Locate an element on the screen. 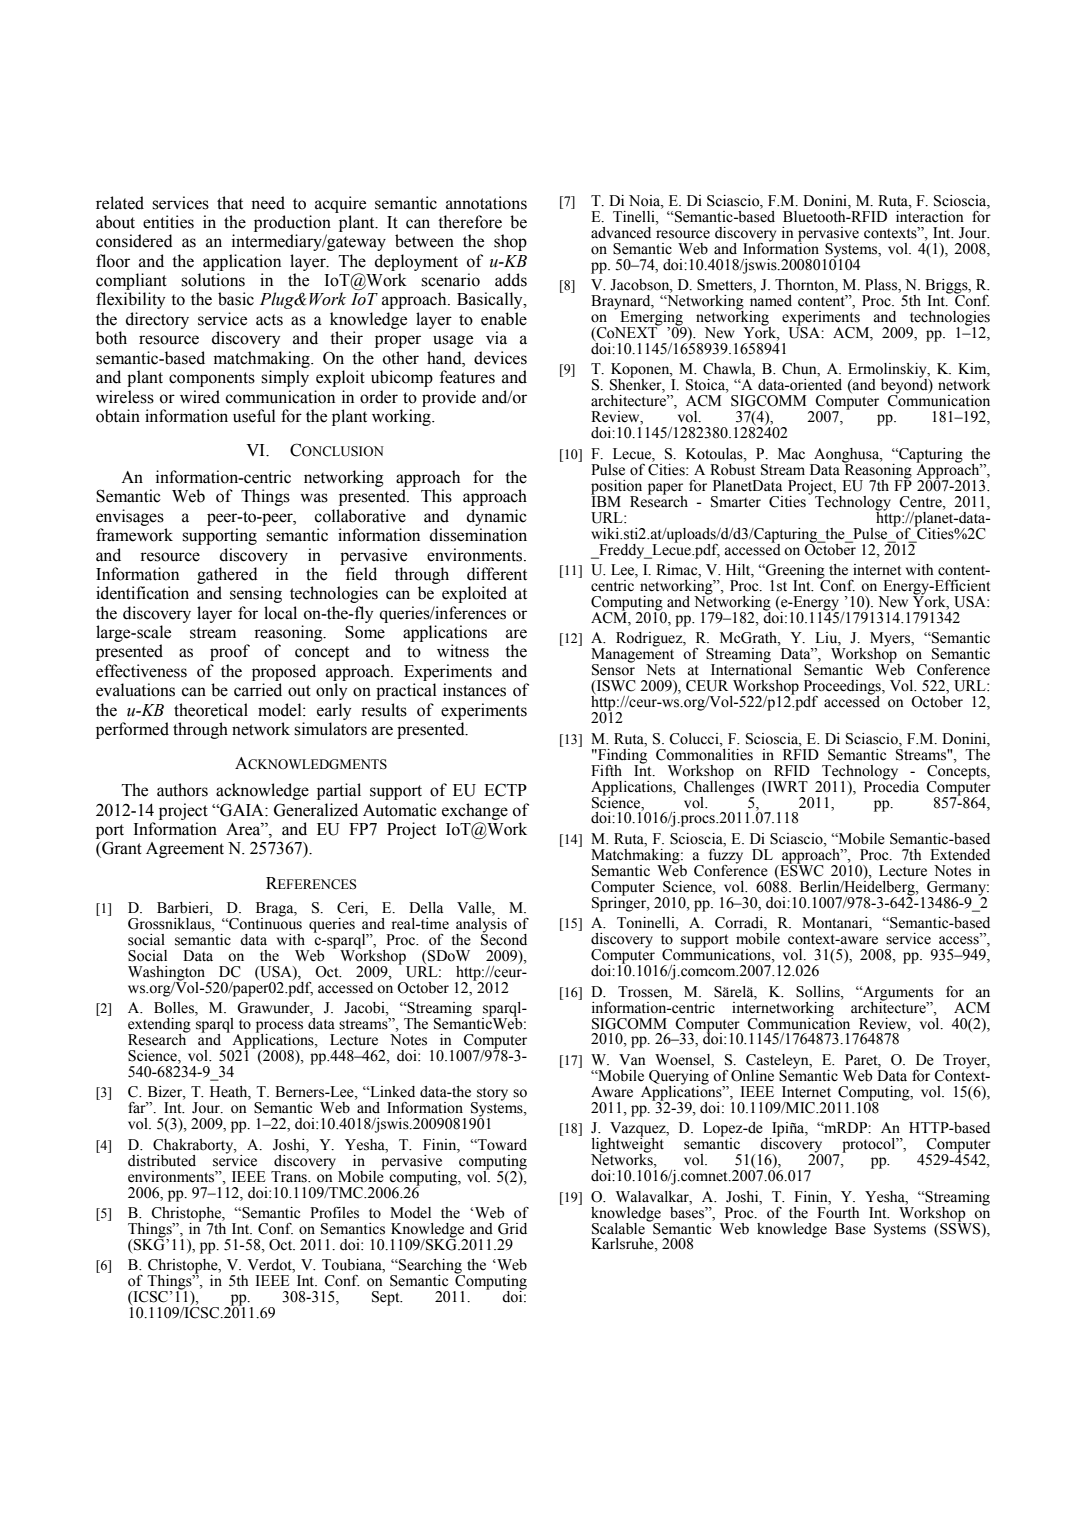 The image size is (1086, 1537). theoretical is located at coordinates (211, 710).
